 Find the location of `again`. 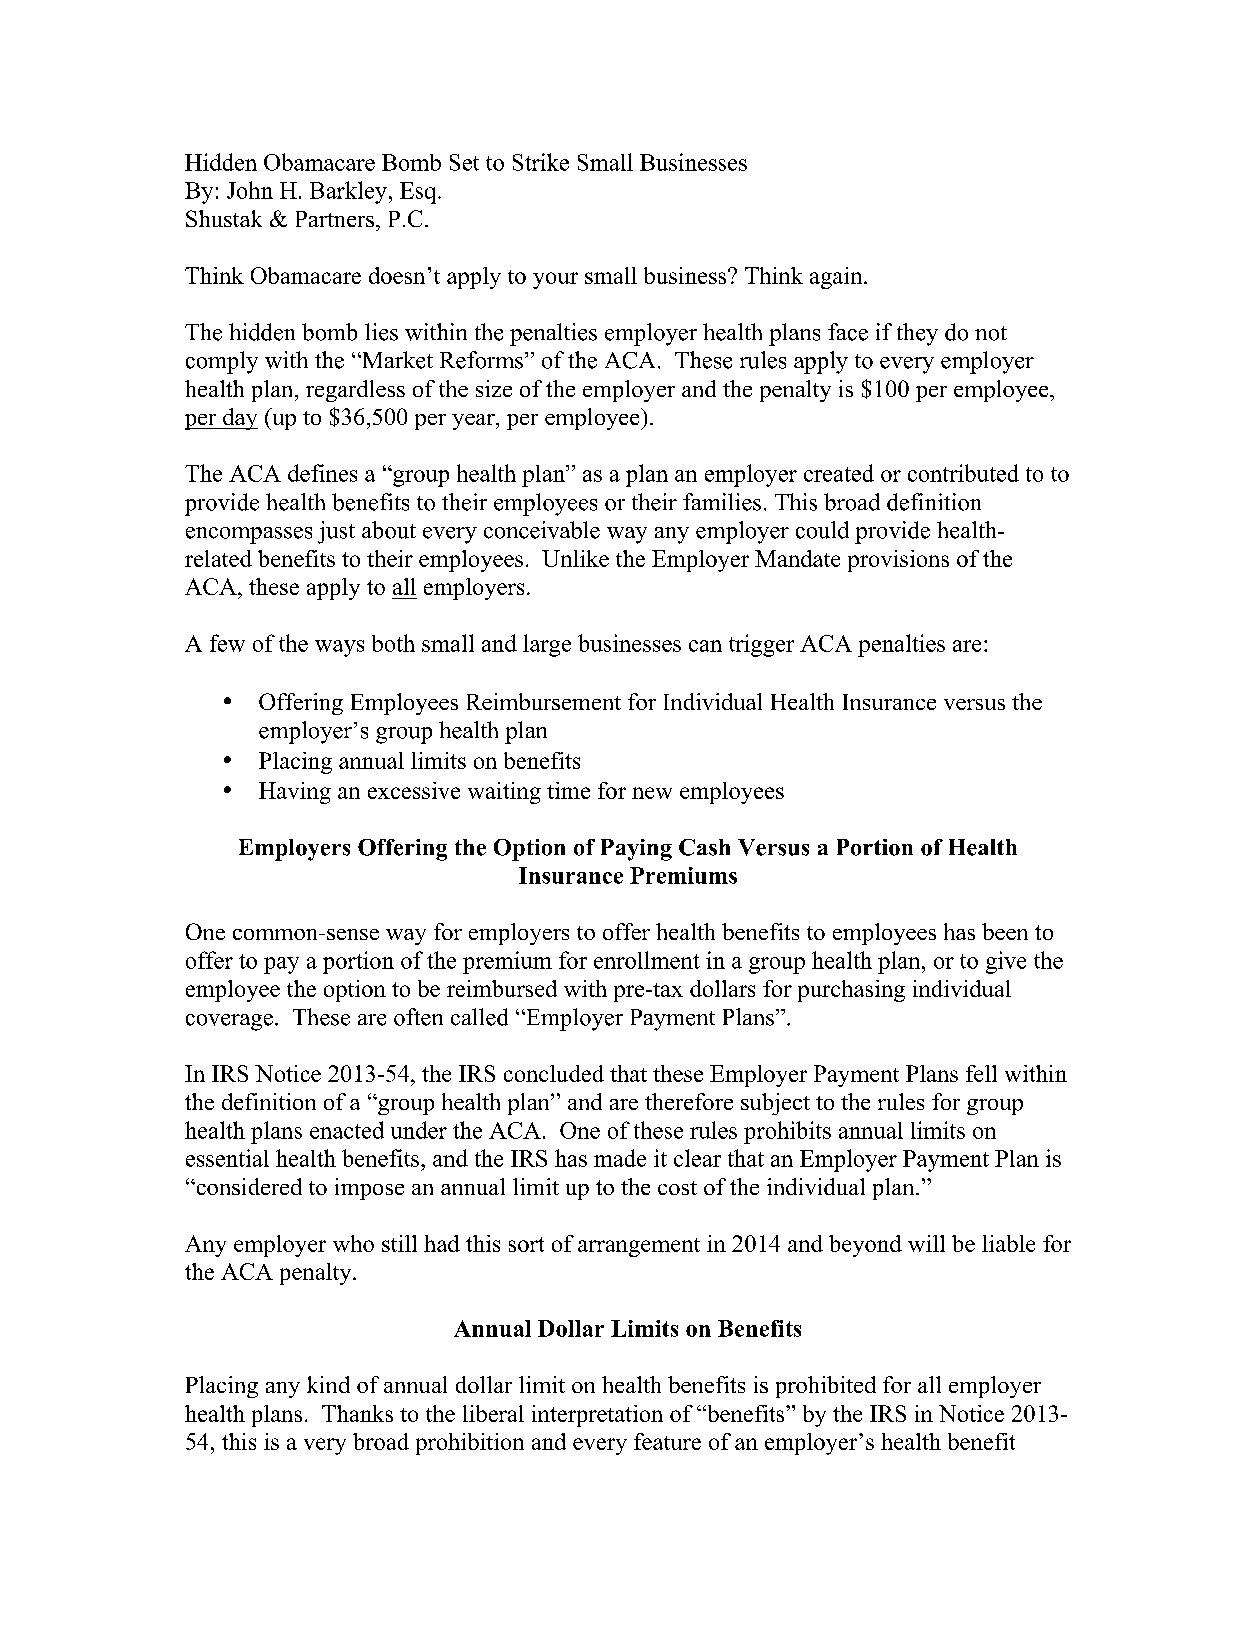

again is located at coordinates (837, 278).
